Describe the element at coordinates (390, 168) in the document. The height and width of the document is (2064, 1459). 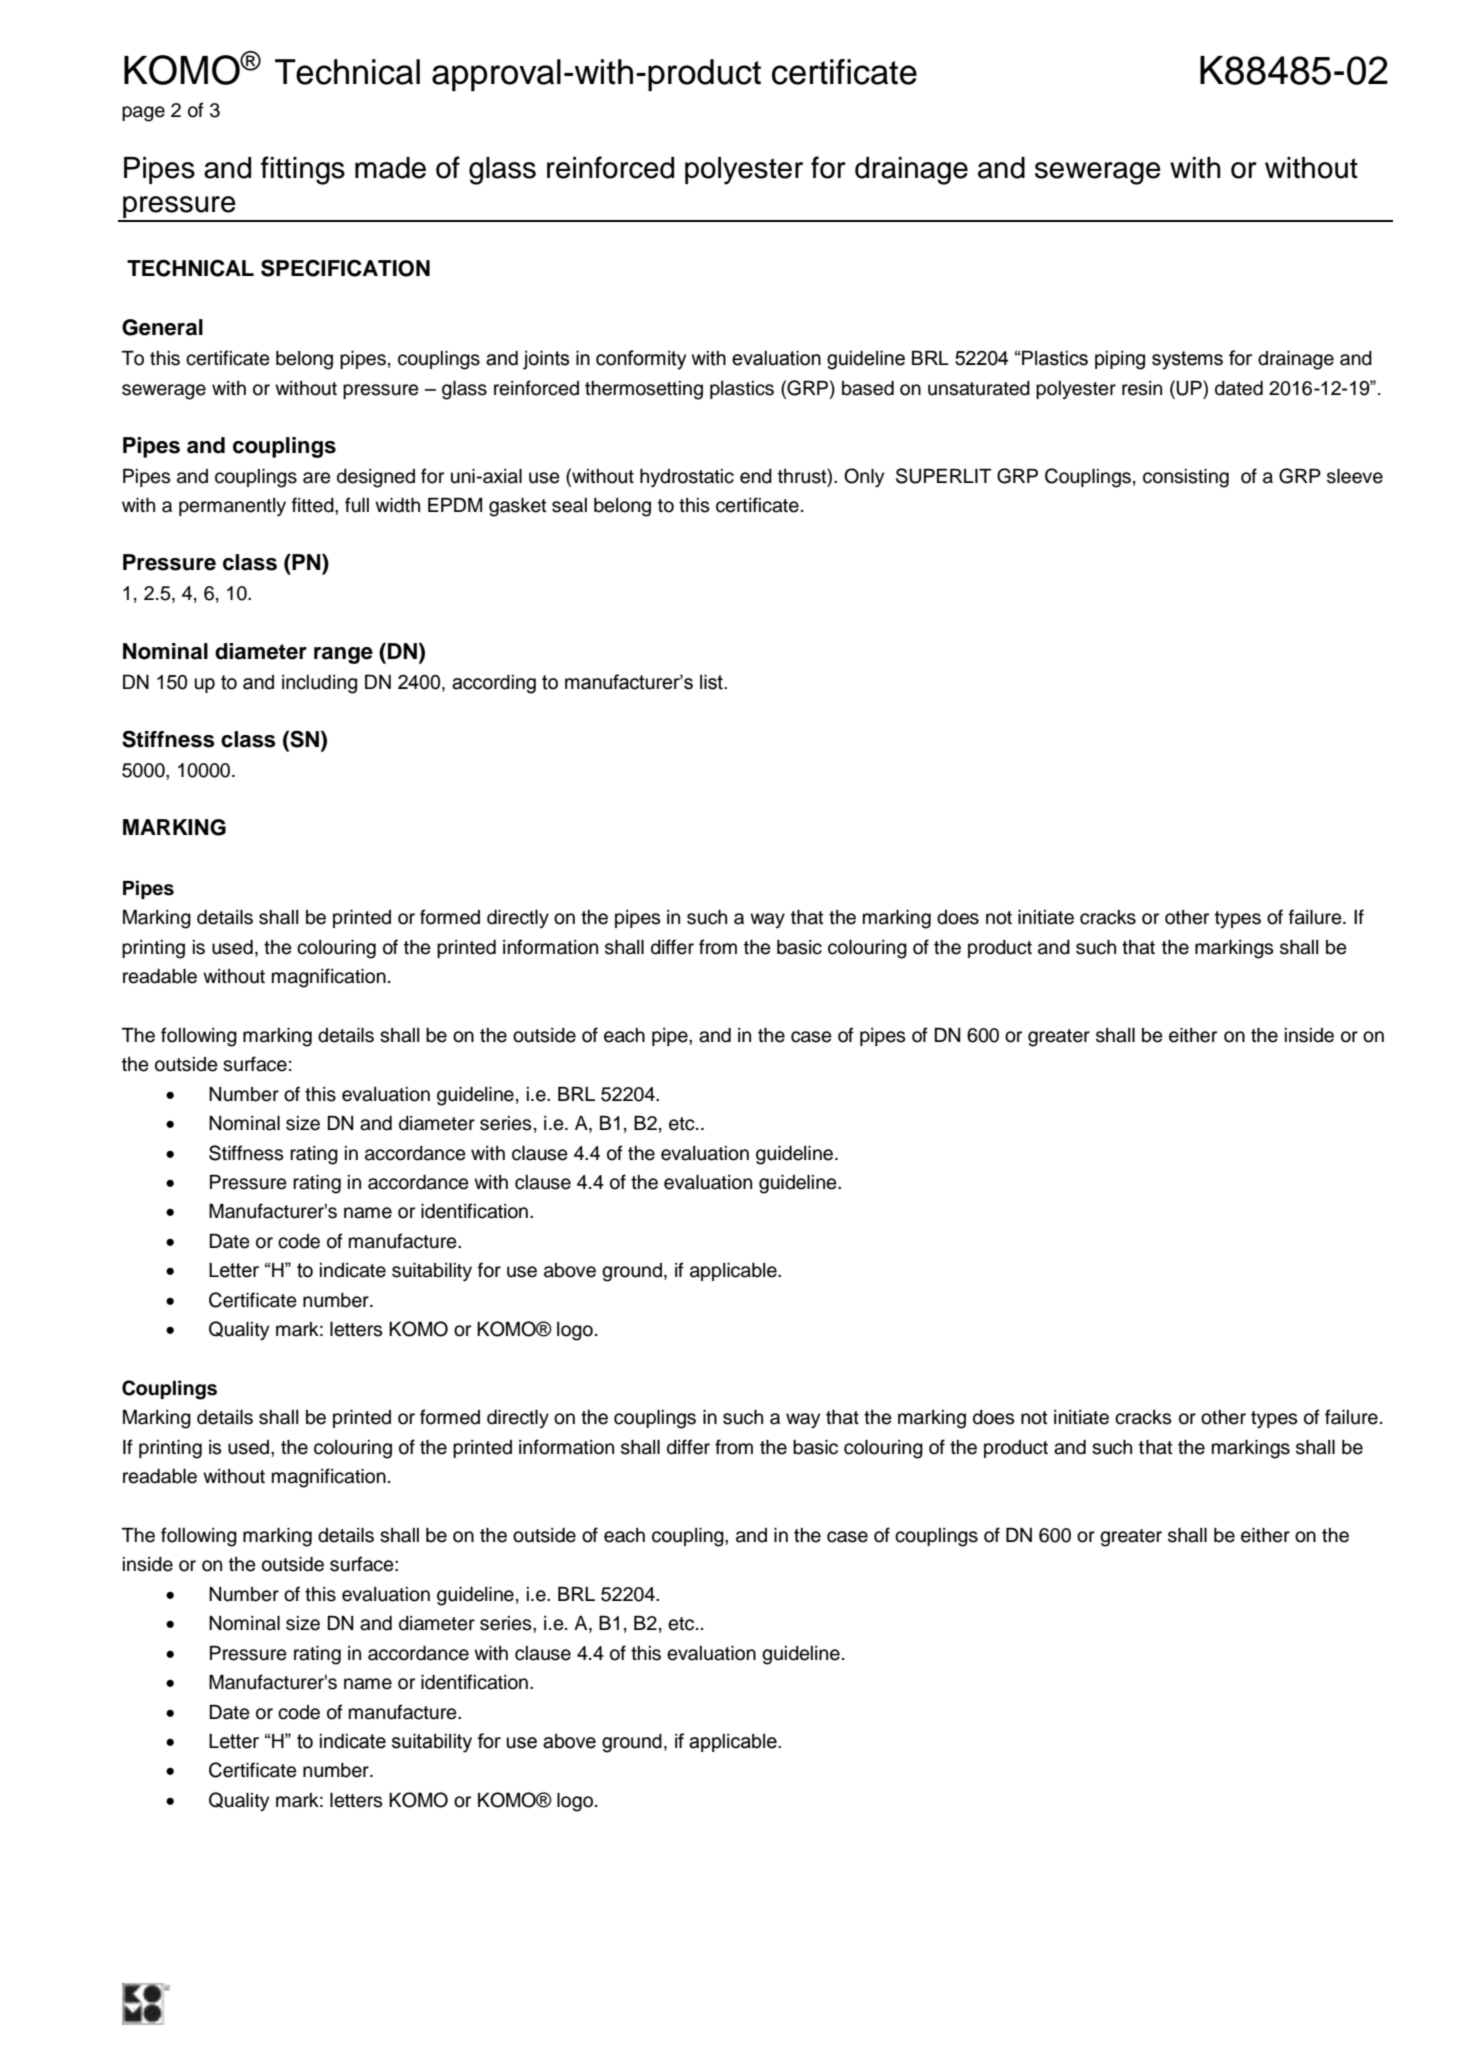
I see `made` at that location.
